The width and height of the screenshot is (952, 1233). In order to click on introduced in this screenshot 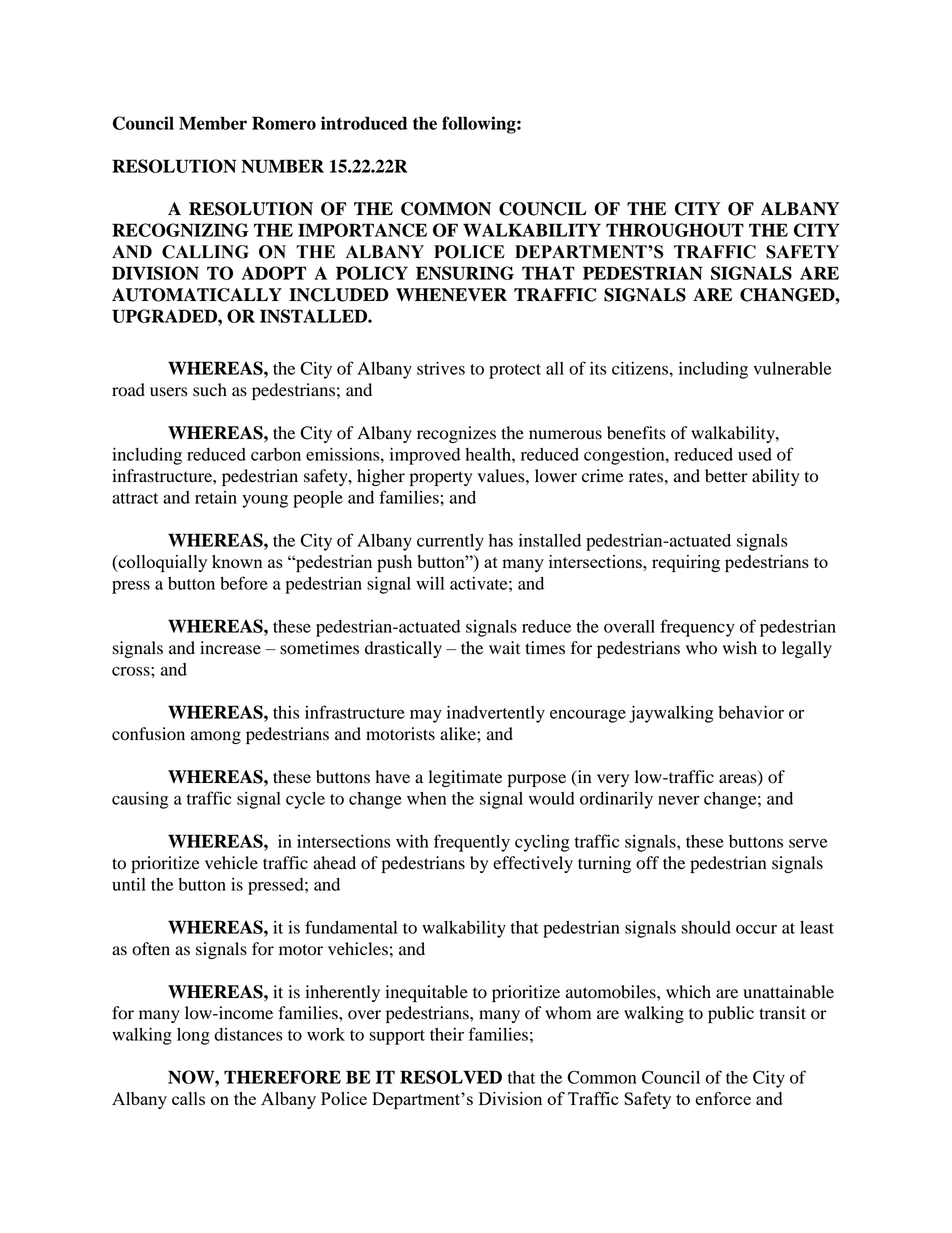, I will do `click(364, 123)`.
